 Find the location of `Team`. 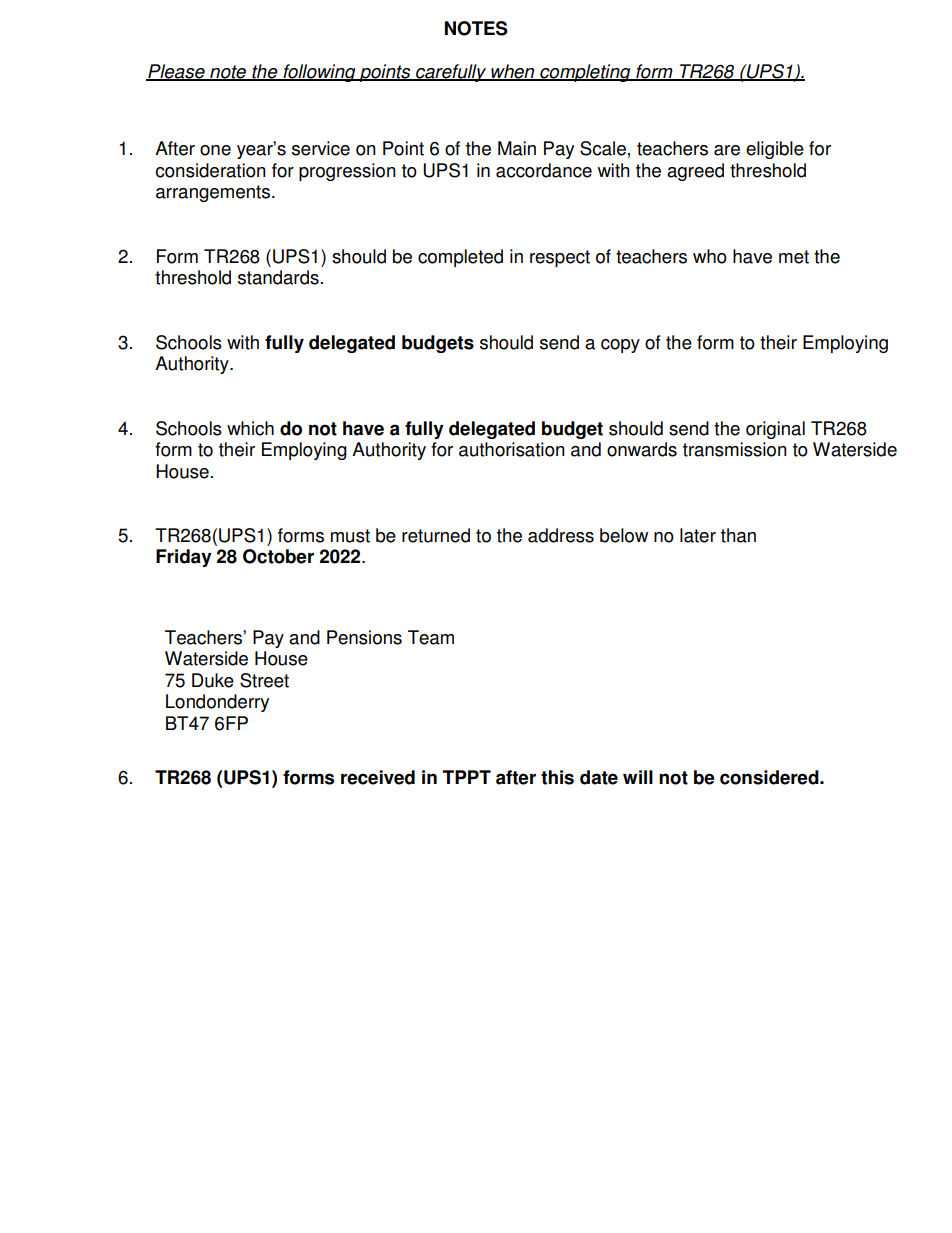

Team is located at coordinates (431, 637).
